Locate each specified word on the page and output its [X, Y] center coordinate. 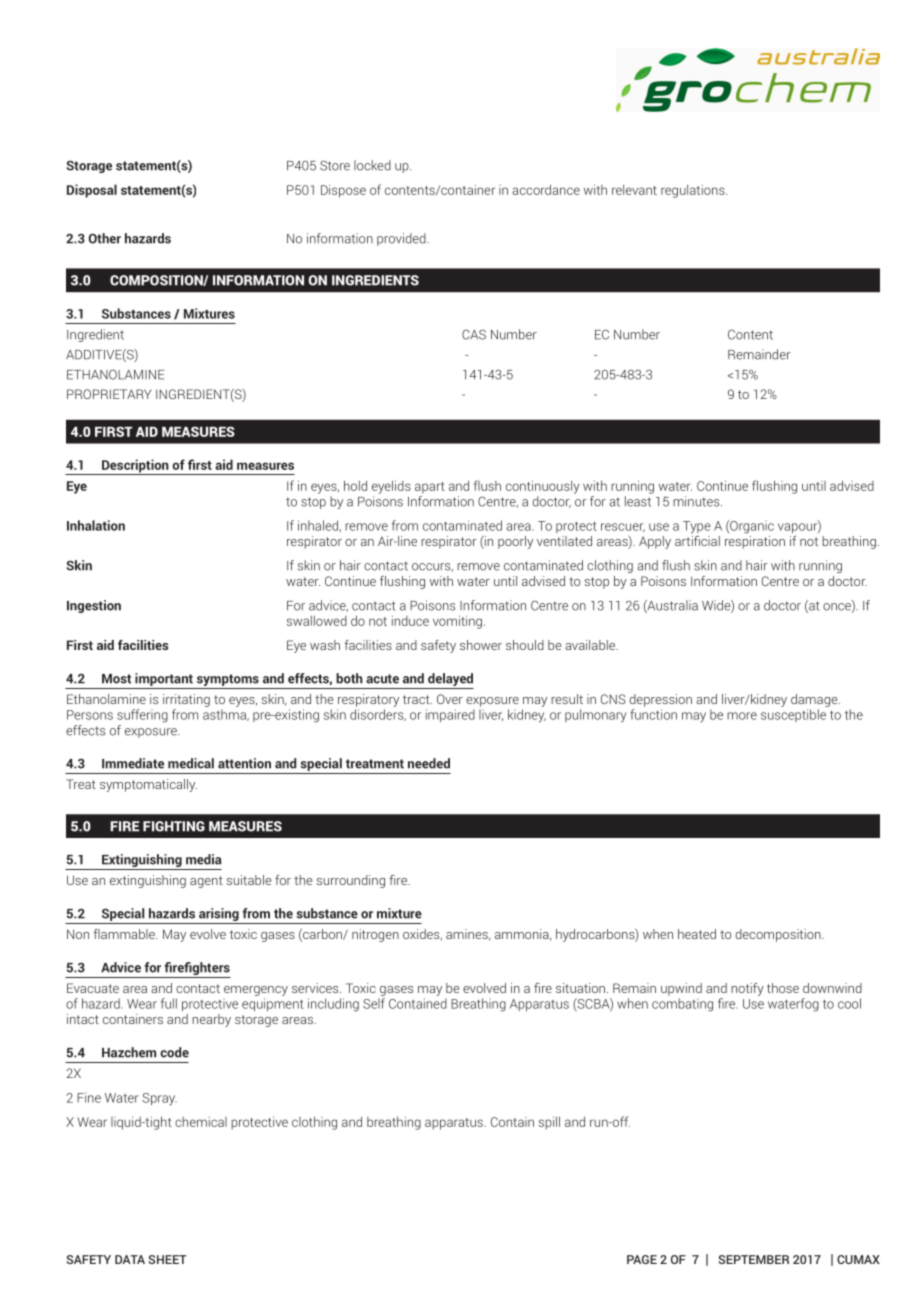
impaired [450, 715]
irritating [186, 700]
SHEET [167, 1259]
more [742, 716]
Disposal [92, 191]
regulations [694, 191]
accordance [546, 189]
